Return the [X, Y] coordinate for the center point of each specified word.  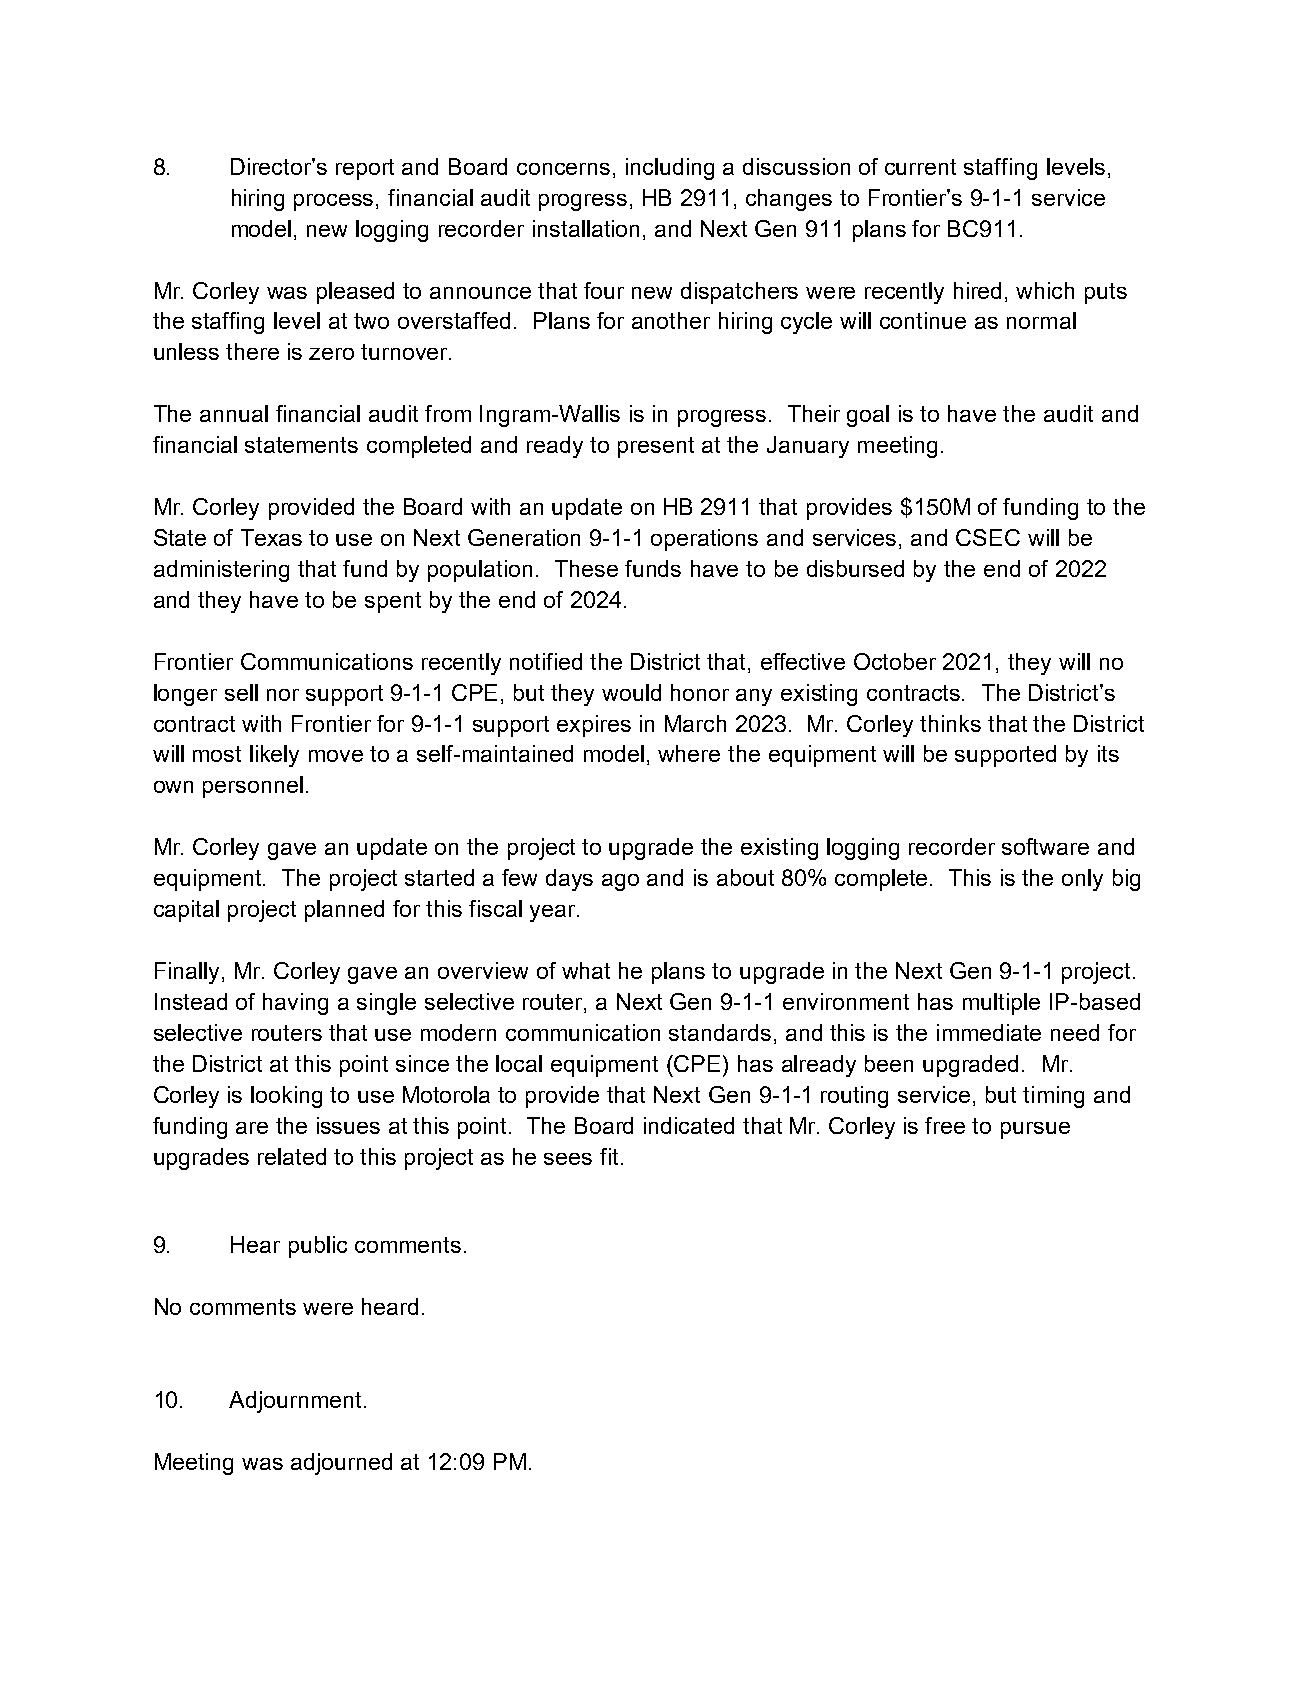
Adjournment [297, 1402]
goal [868, 416]
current [920, 167]
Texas [271, 537]
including [670, 169]
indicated [689, 1125]
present [656, 447]
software [1045, 846]
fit [609, 1156]
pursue [1035, 1130]
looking [286, 1097]
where [689, 753]
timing [1053, 1097]
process [335, 202]
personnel [253, 787]
